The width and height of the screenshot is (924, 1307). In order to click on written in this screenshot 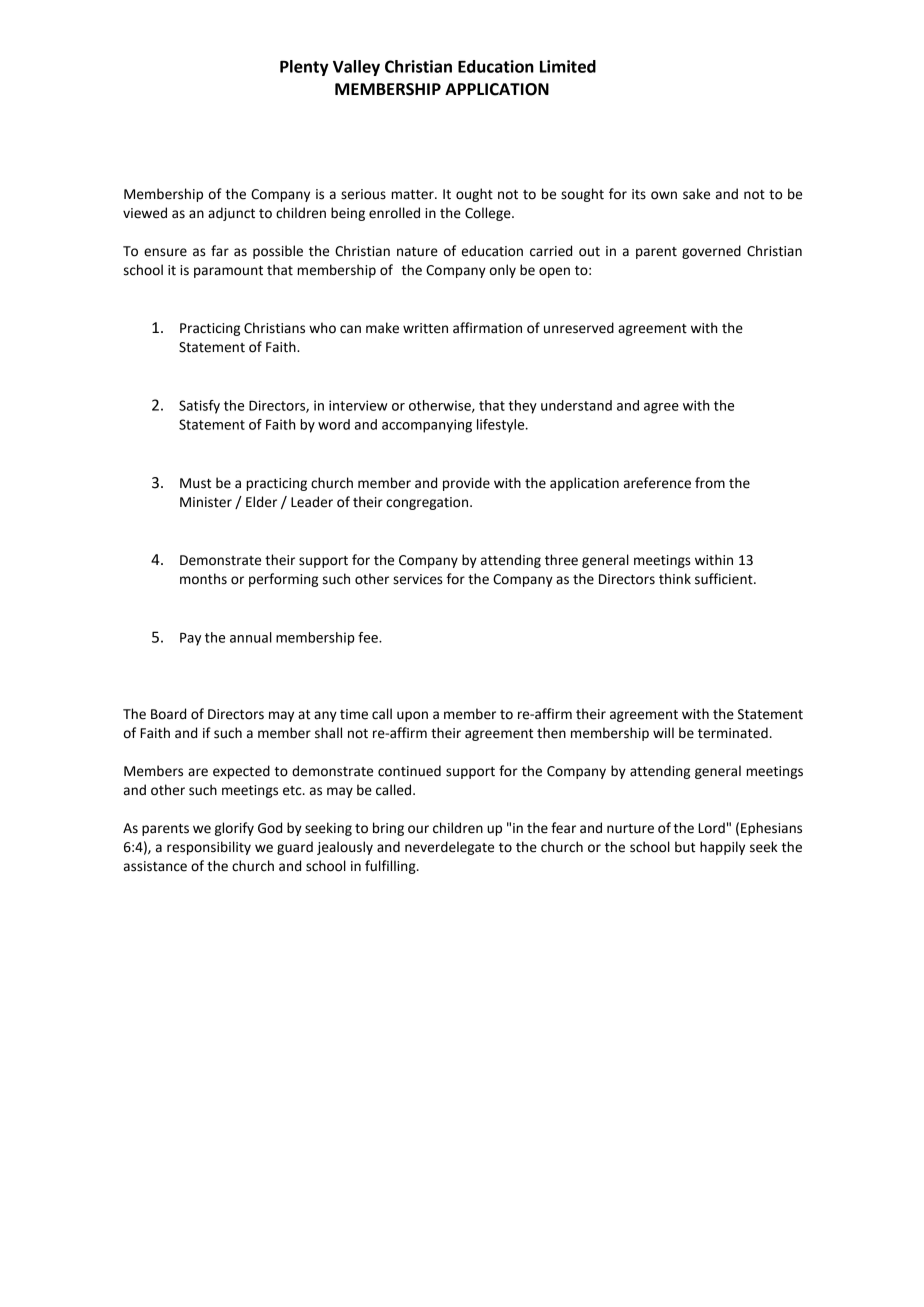, I will do `click(425, 328)`.
